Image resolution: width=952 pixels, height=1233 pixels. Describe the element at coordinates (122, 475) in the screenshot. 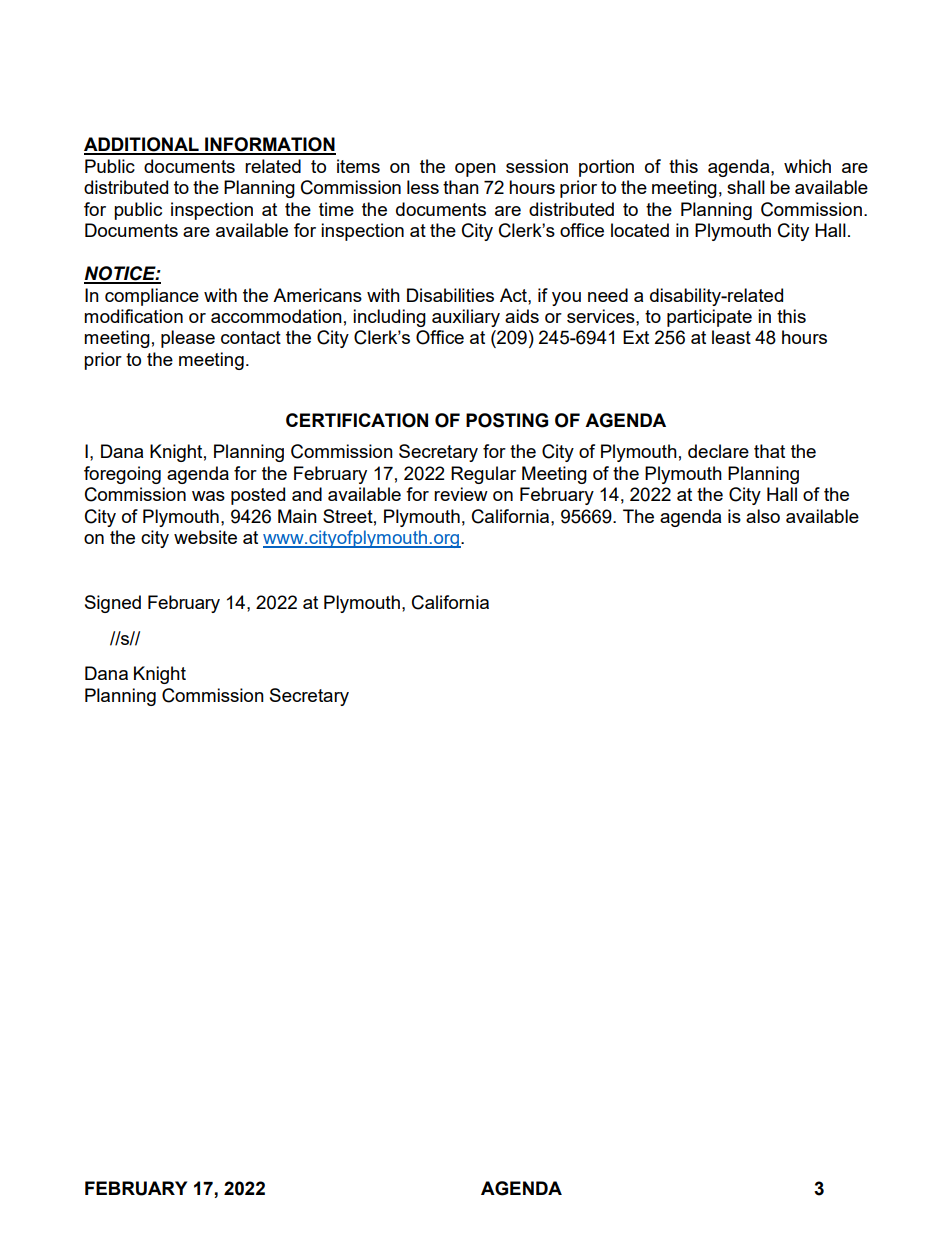

I see `foregoing` at that location.
